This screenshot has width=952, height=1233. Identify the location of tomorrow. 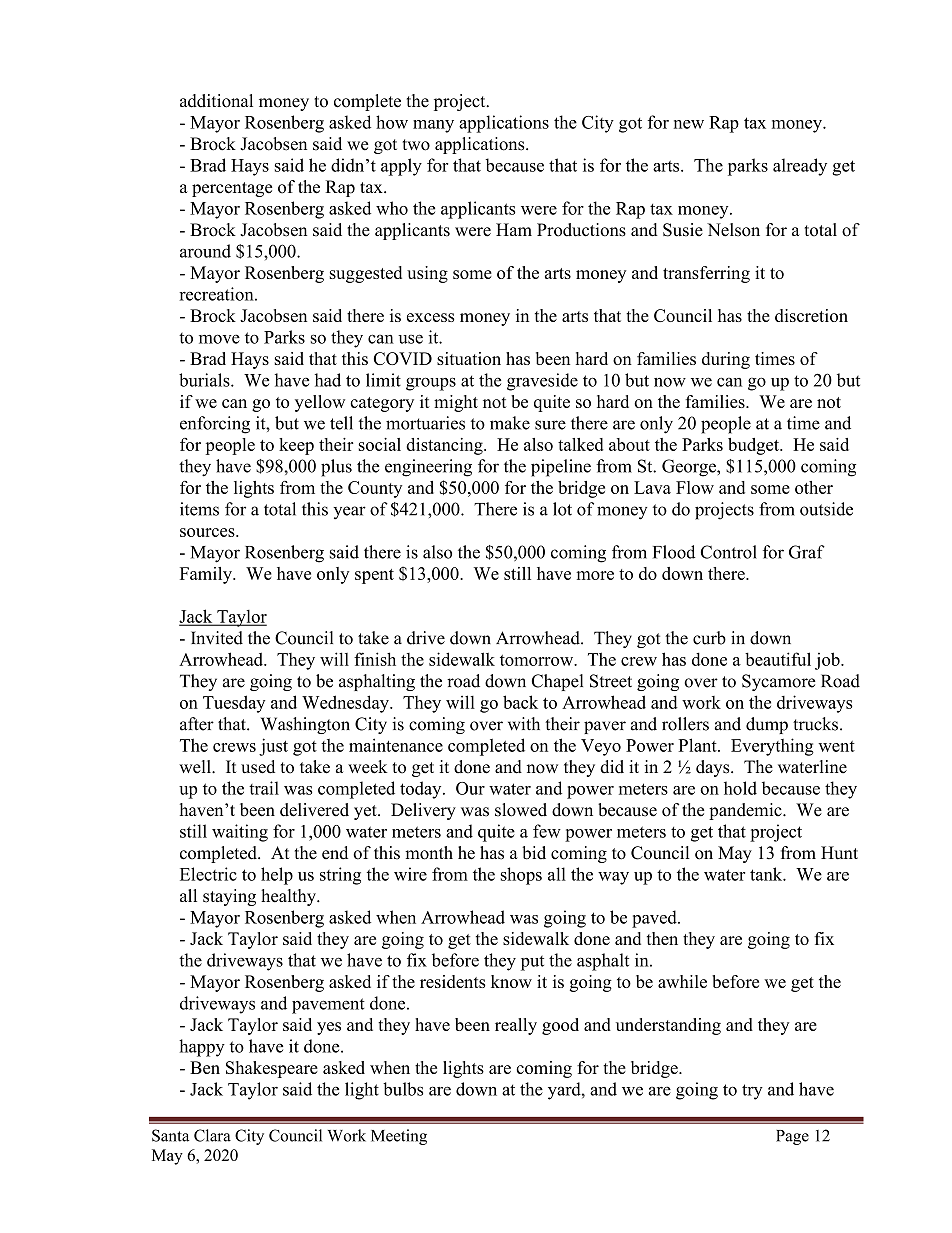
(538, 660).
